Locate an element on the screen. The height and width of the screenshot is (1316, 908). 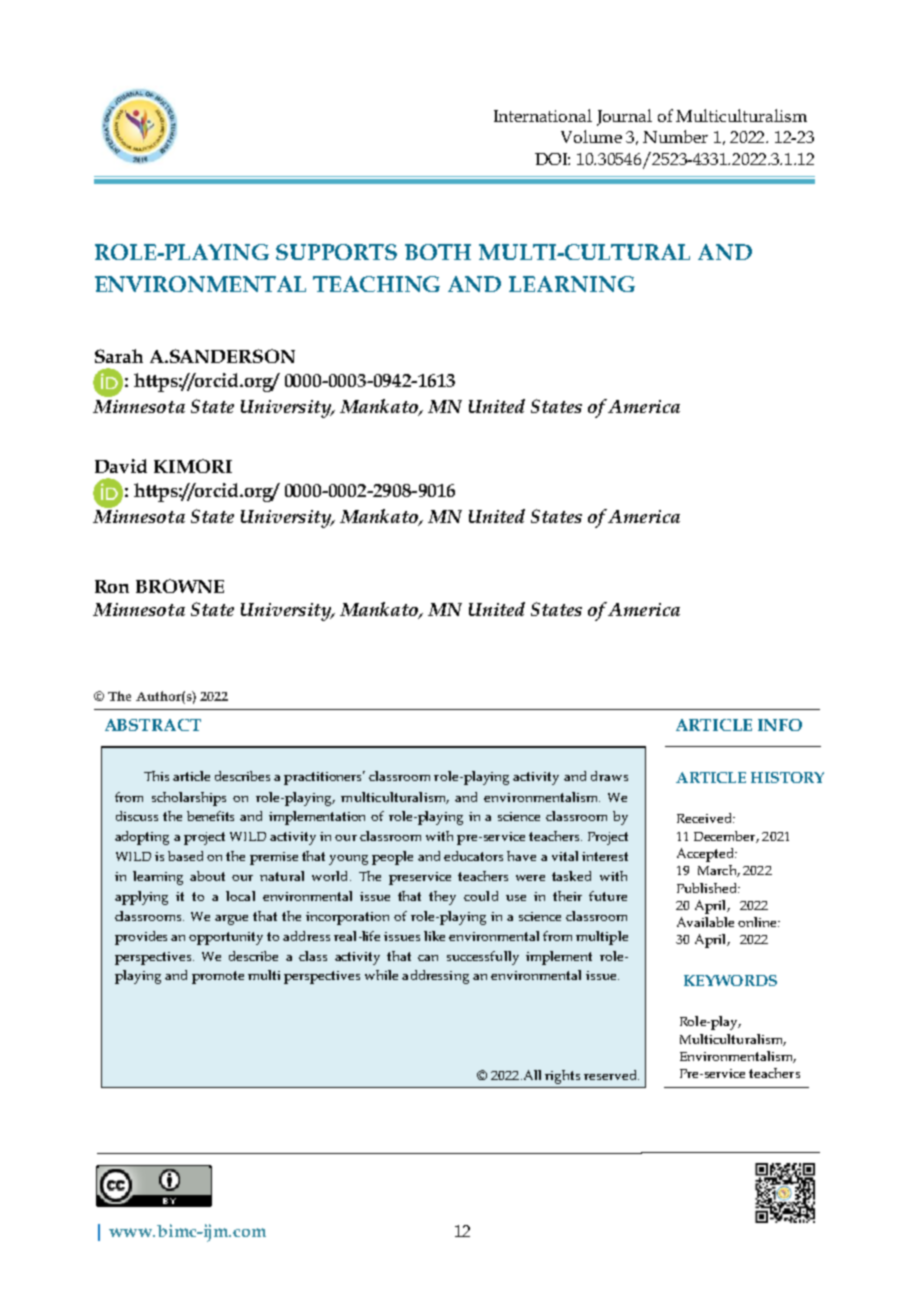
rights is located at coordinates (562, 1077).
